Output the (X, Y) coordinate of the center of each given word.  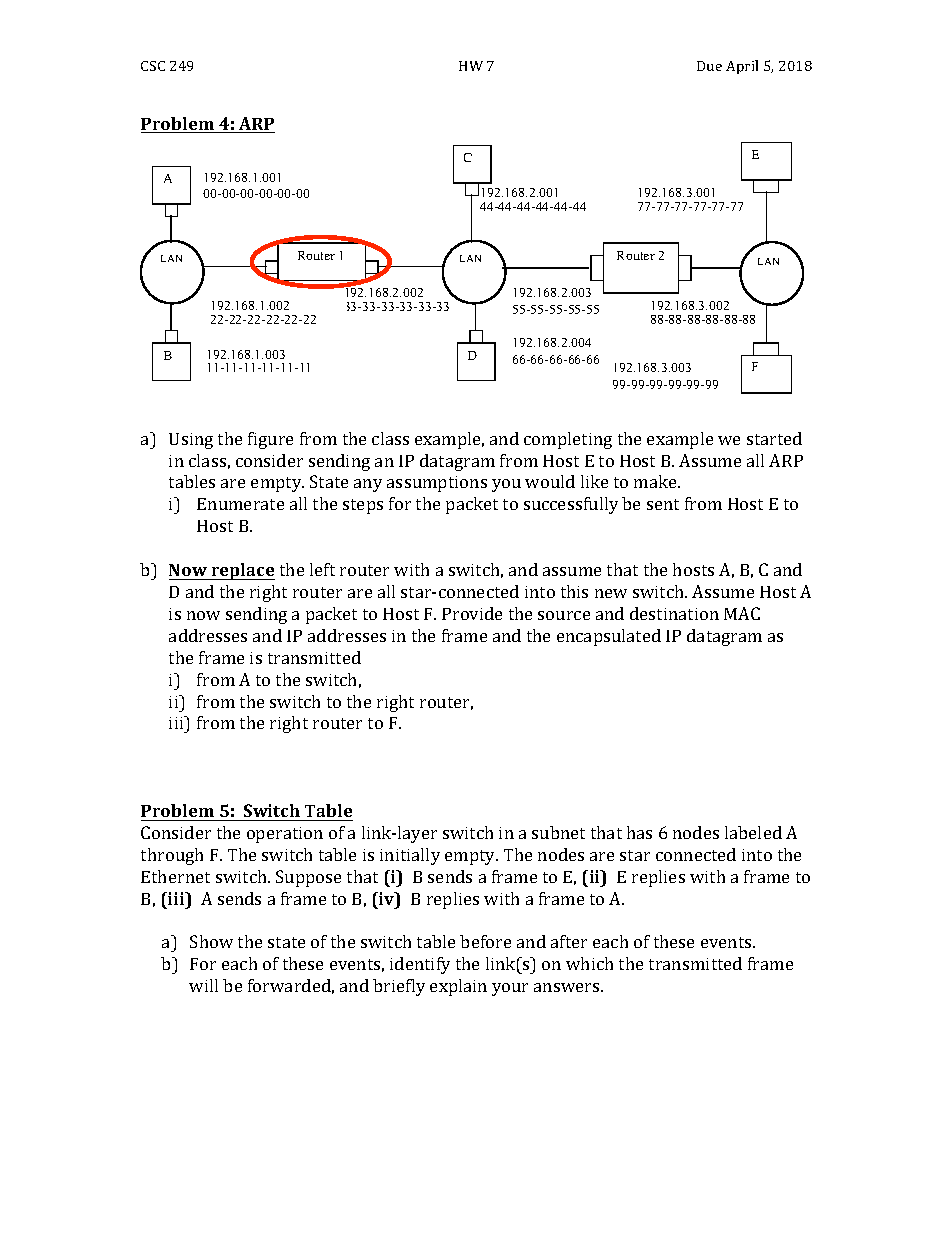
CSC (153, 66)
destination (674, 613)
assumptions (437, 484)
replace (242, 571)
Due (709, 66)
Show (211, 941)
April (742, 67)
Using (191, 441)
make (656, 481)
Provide (472, 613)
